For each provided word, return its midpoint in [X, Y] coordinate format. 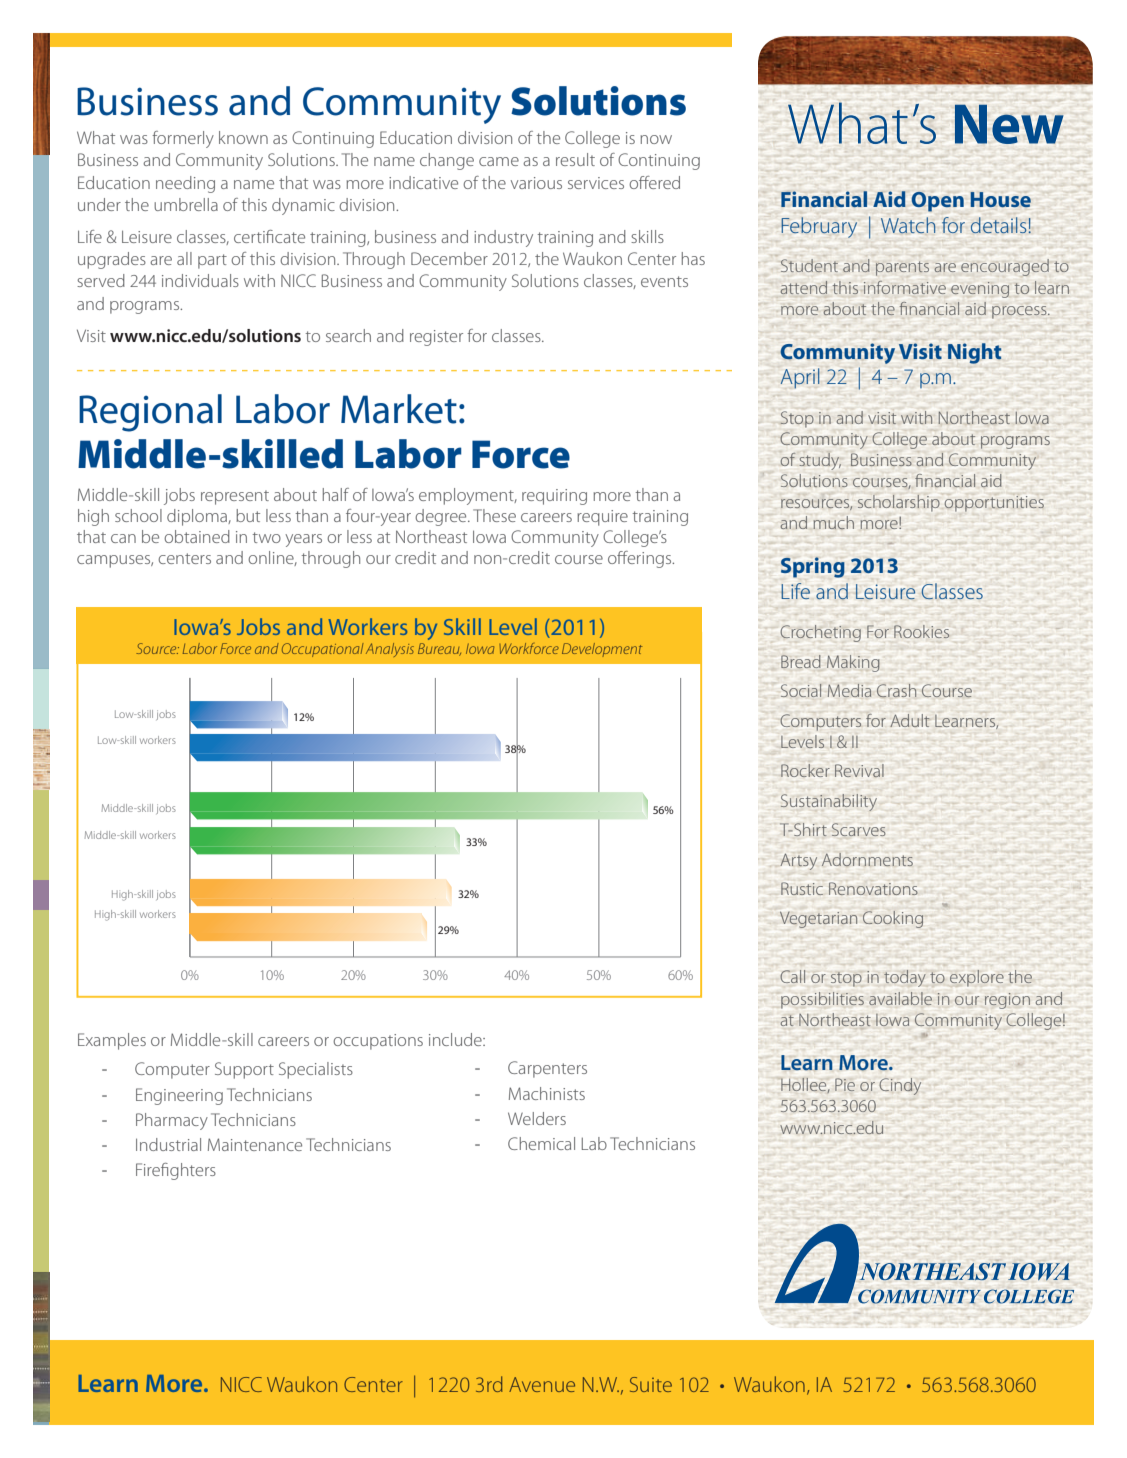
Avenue [542, 1384]
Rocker [805, 770]
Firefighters [176, 1171]
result [575, 159]
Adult [910, 720]
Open [938, 202]
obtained [197, 536]
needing [185, 184]
